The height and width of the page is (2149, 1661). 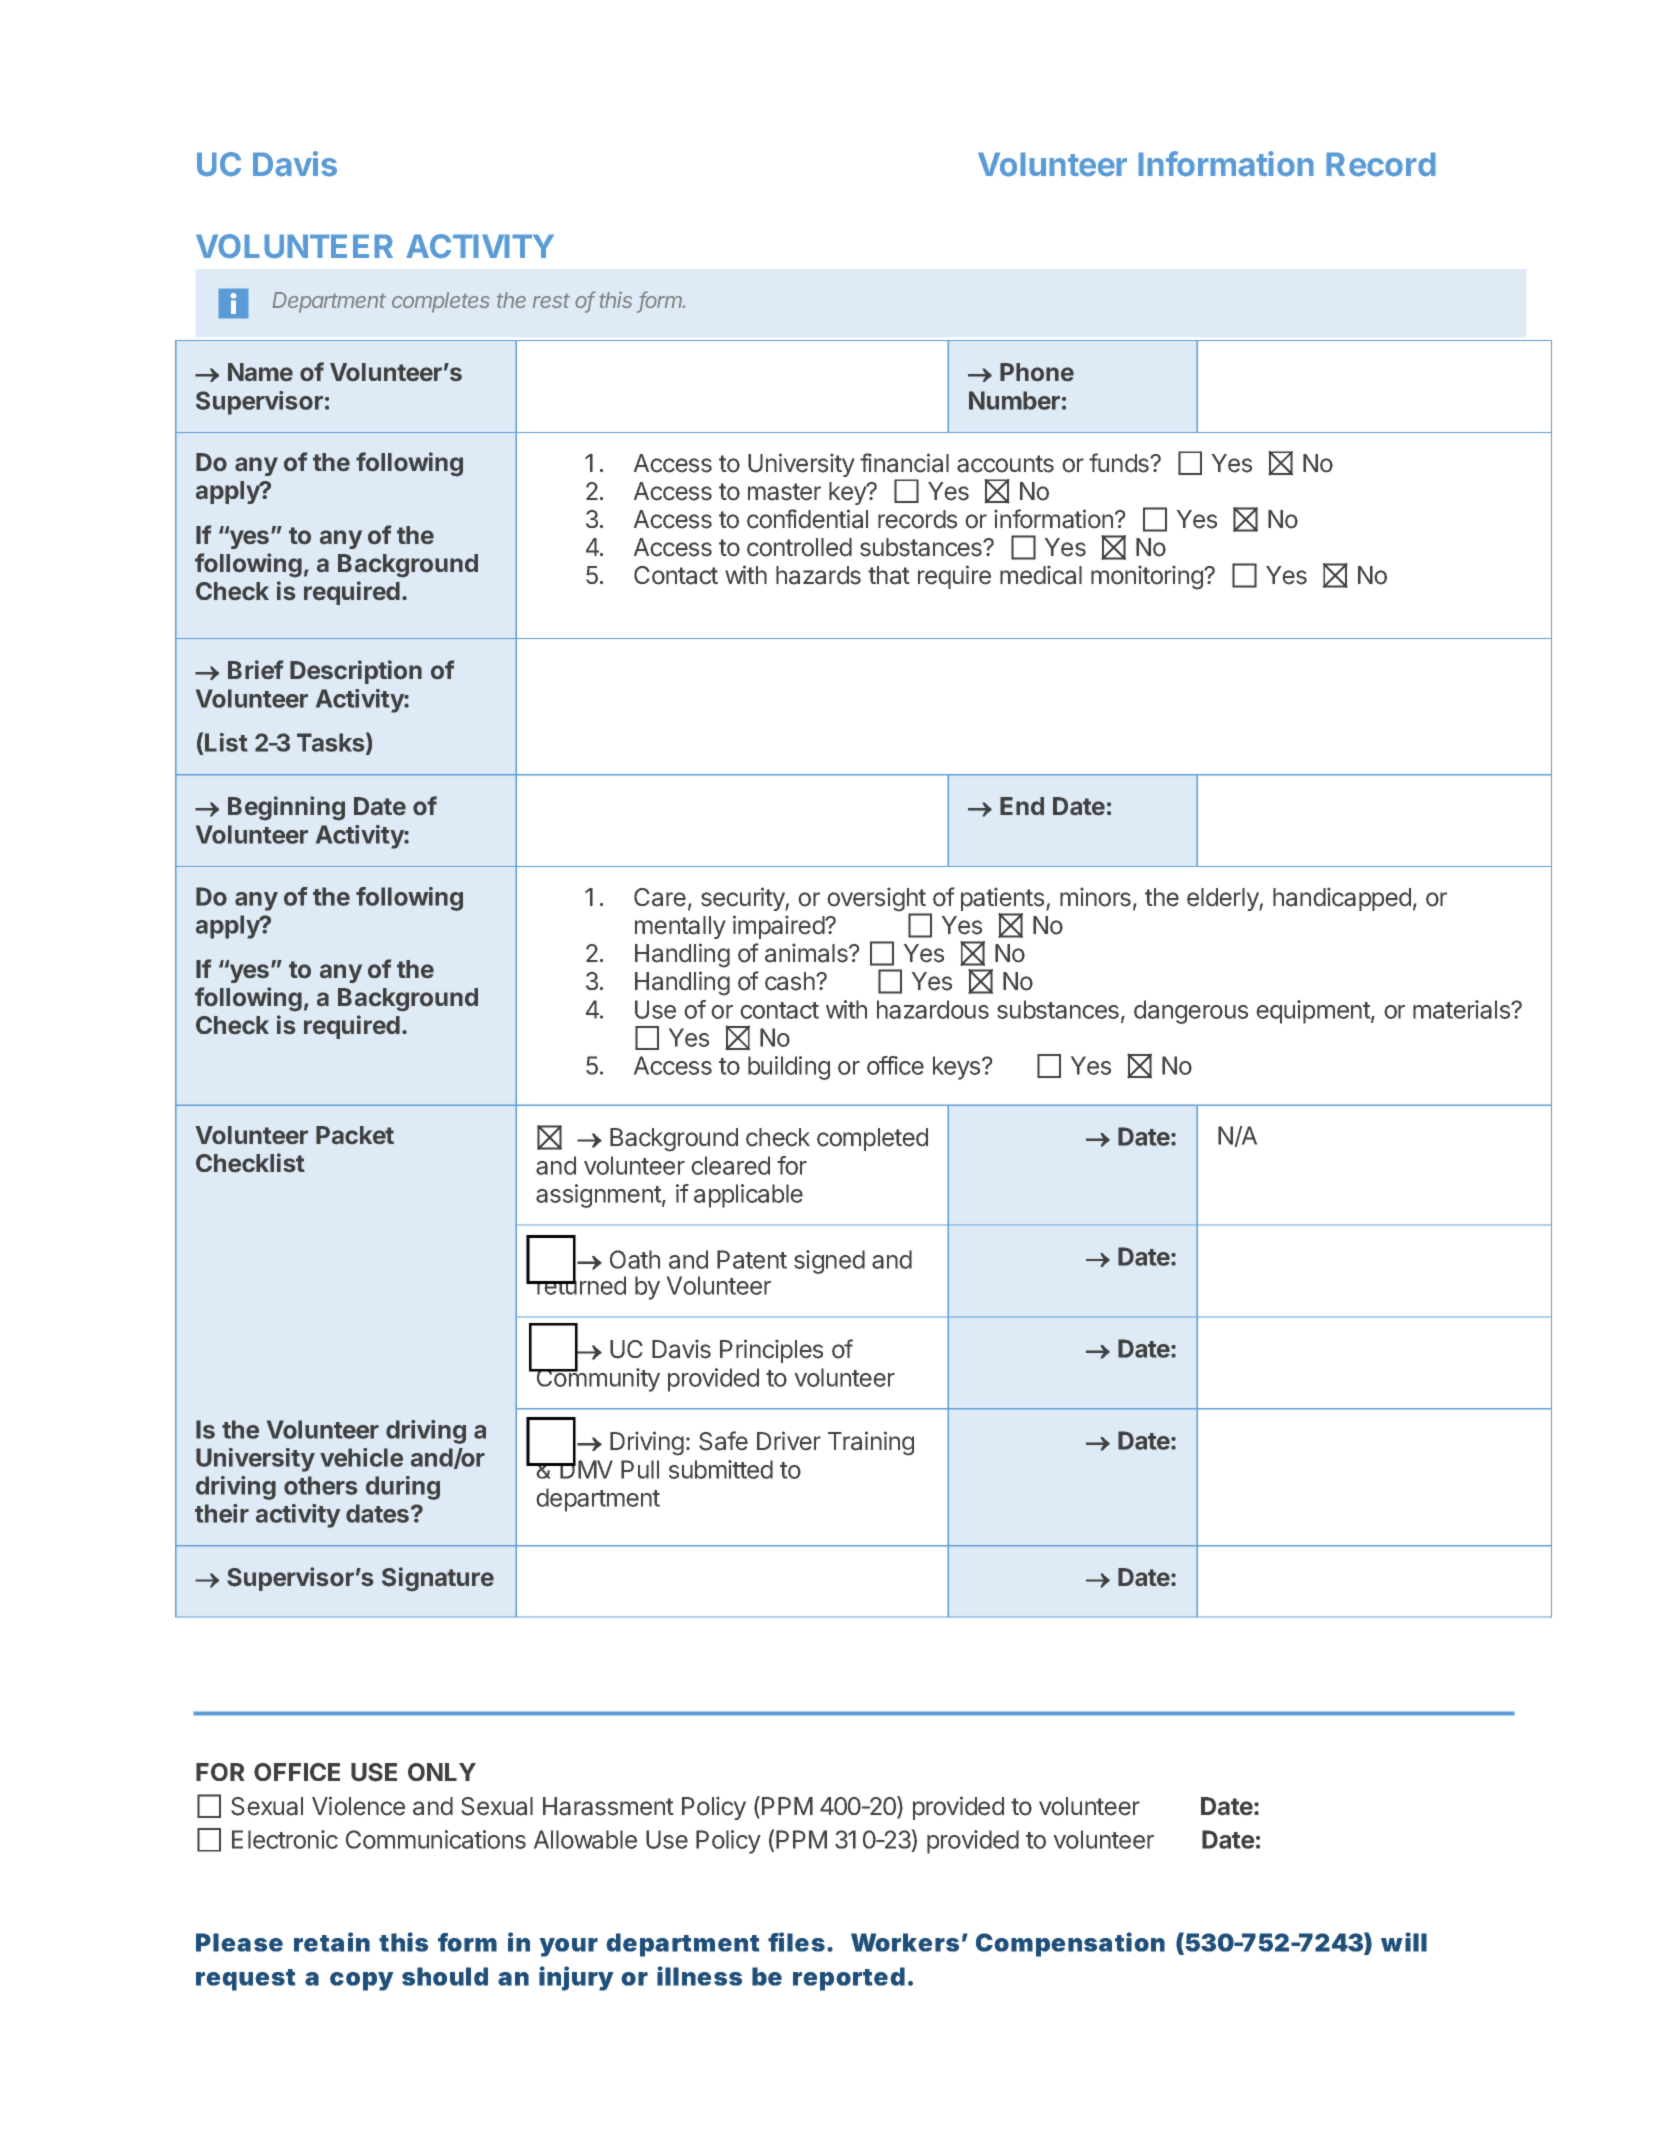 What do you see at coordinates (904, 463) in the page?
I see `financial` at bounding box center [904, 463].
